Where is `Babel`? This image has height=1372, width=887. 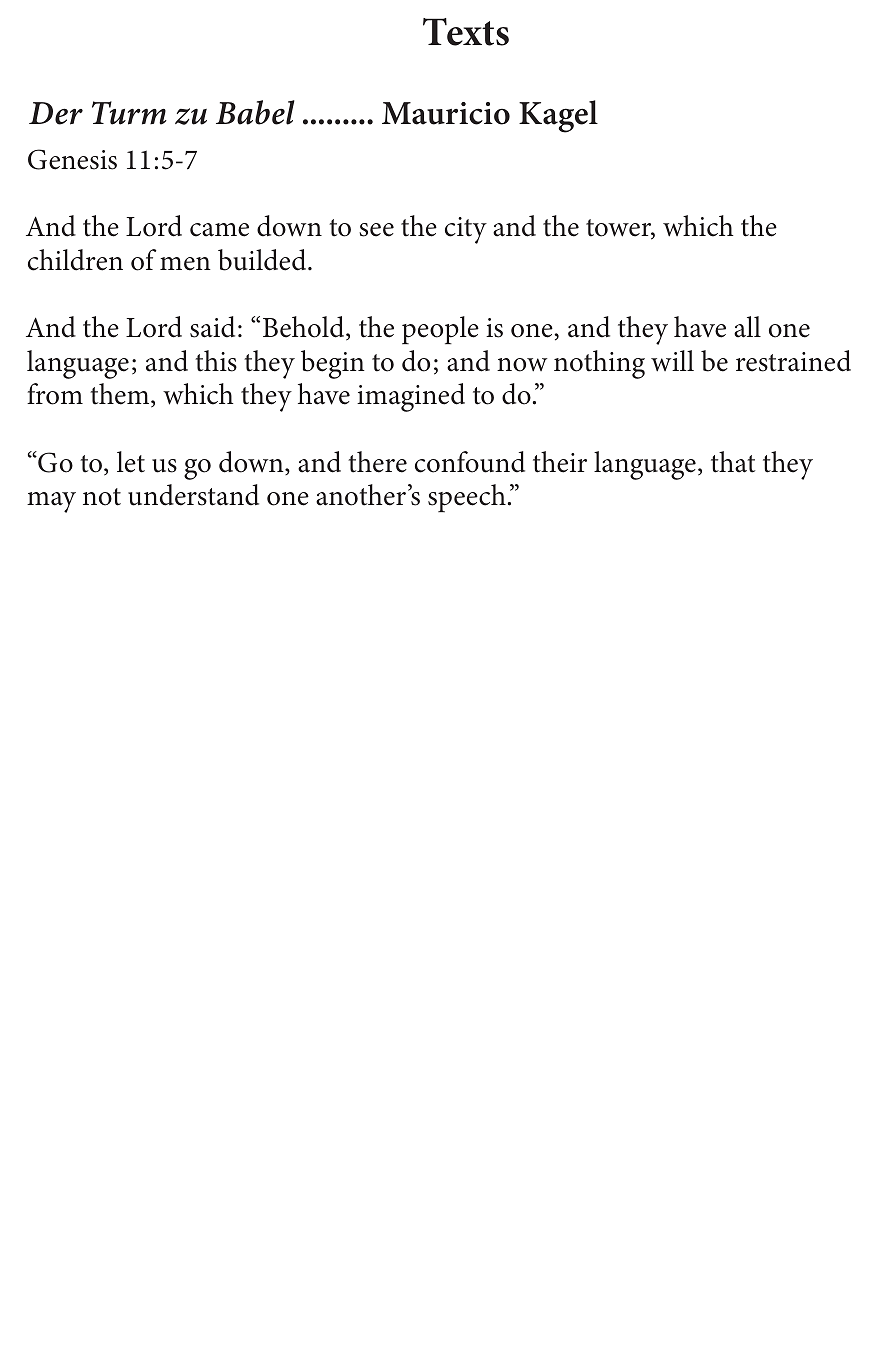
Babel is located at coordinates (255, 112).
